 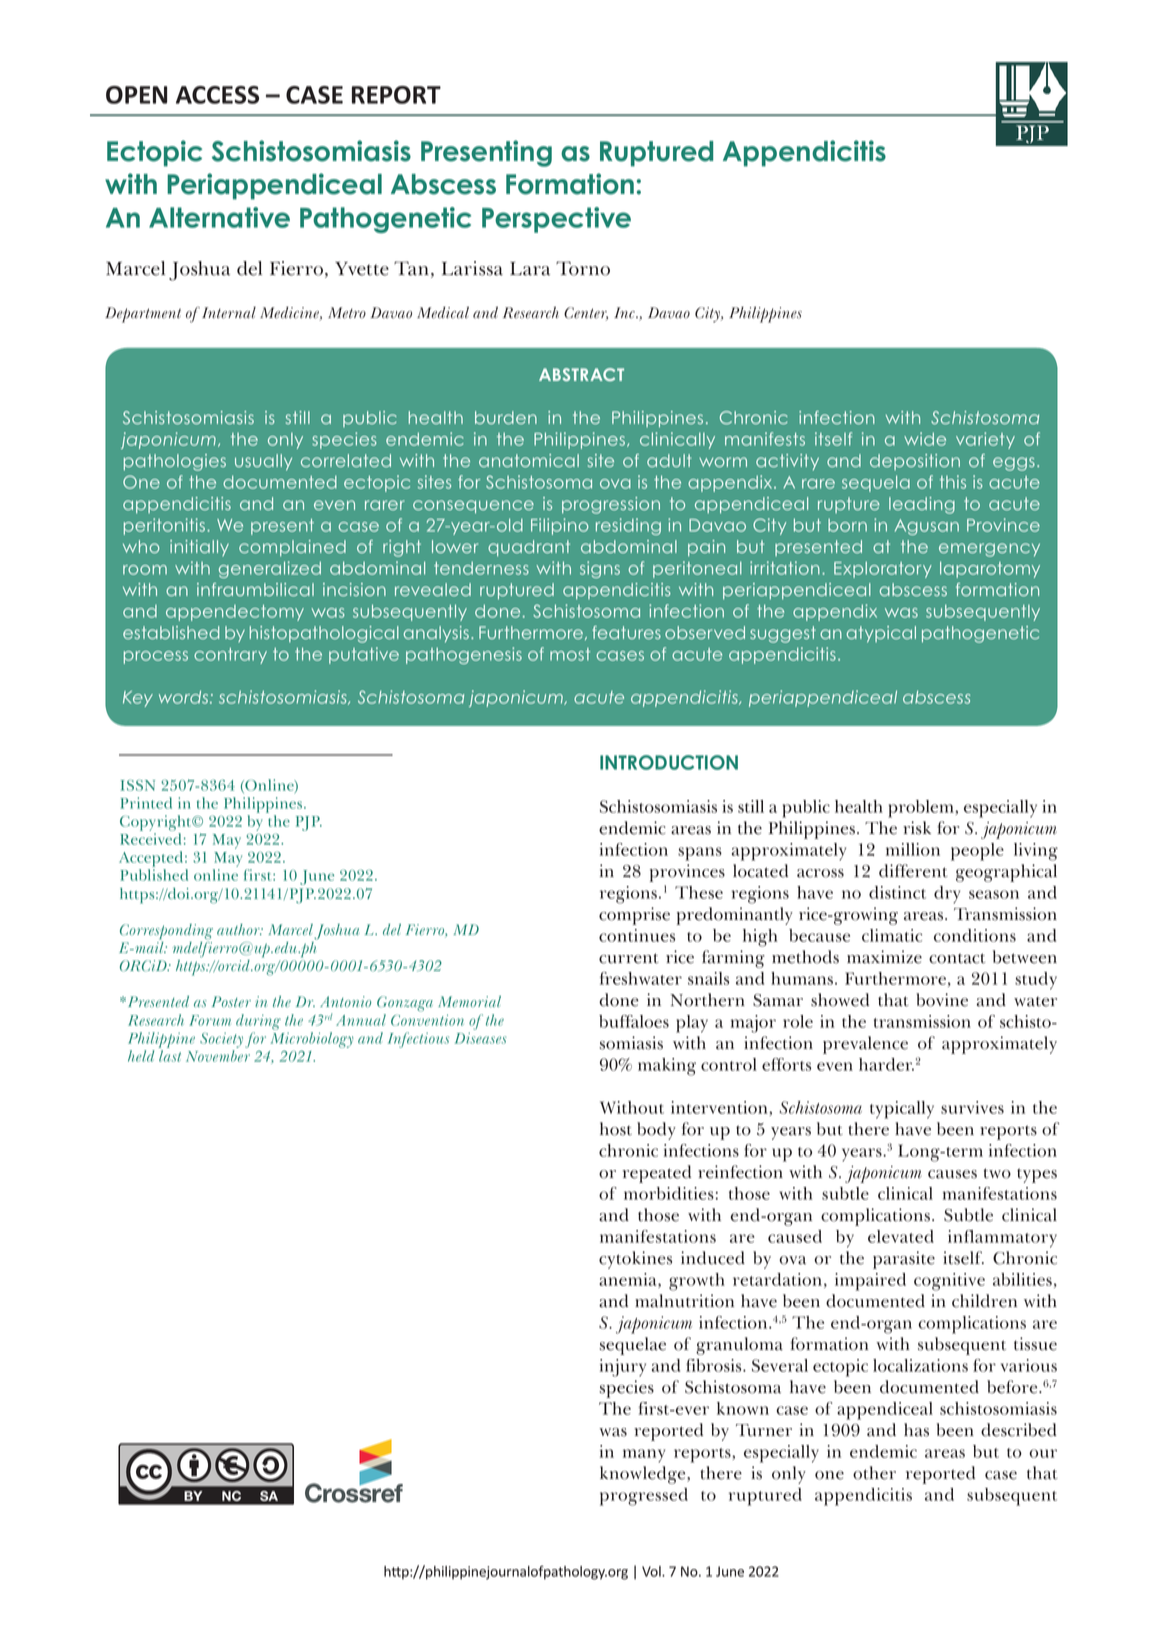 What do you see at coordinates (263, 462) in the screenshot?
I see `usually` at bounding box center [263, 462].
